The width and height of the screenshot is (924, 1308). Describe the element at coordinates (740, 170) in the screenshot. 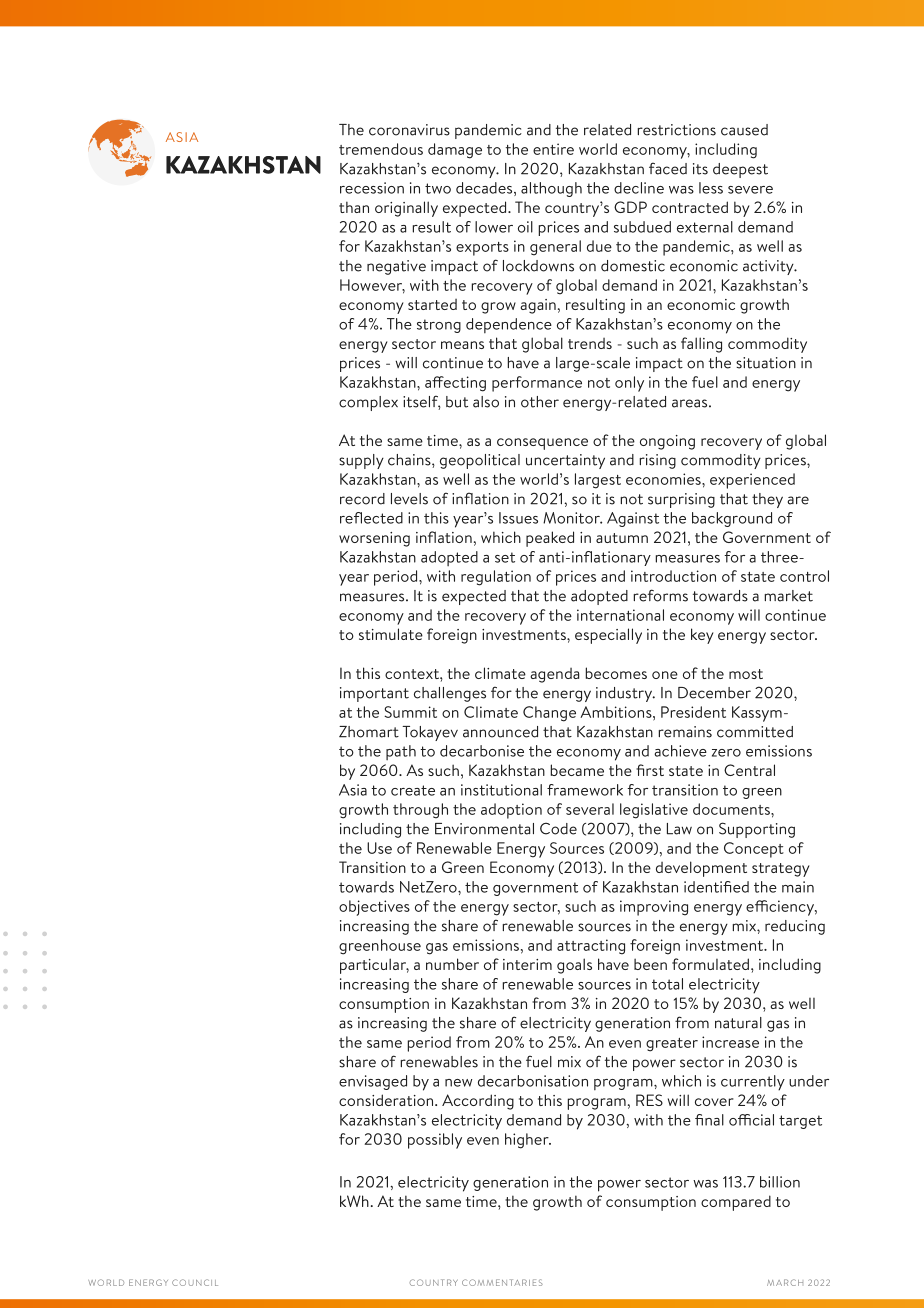

I see `deepest` at that location.
